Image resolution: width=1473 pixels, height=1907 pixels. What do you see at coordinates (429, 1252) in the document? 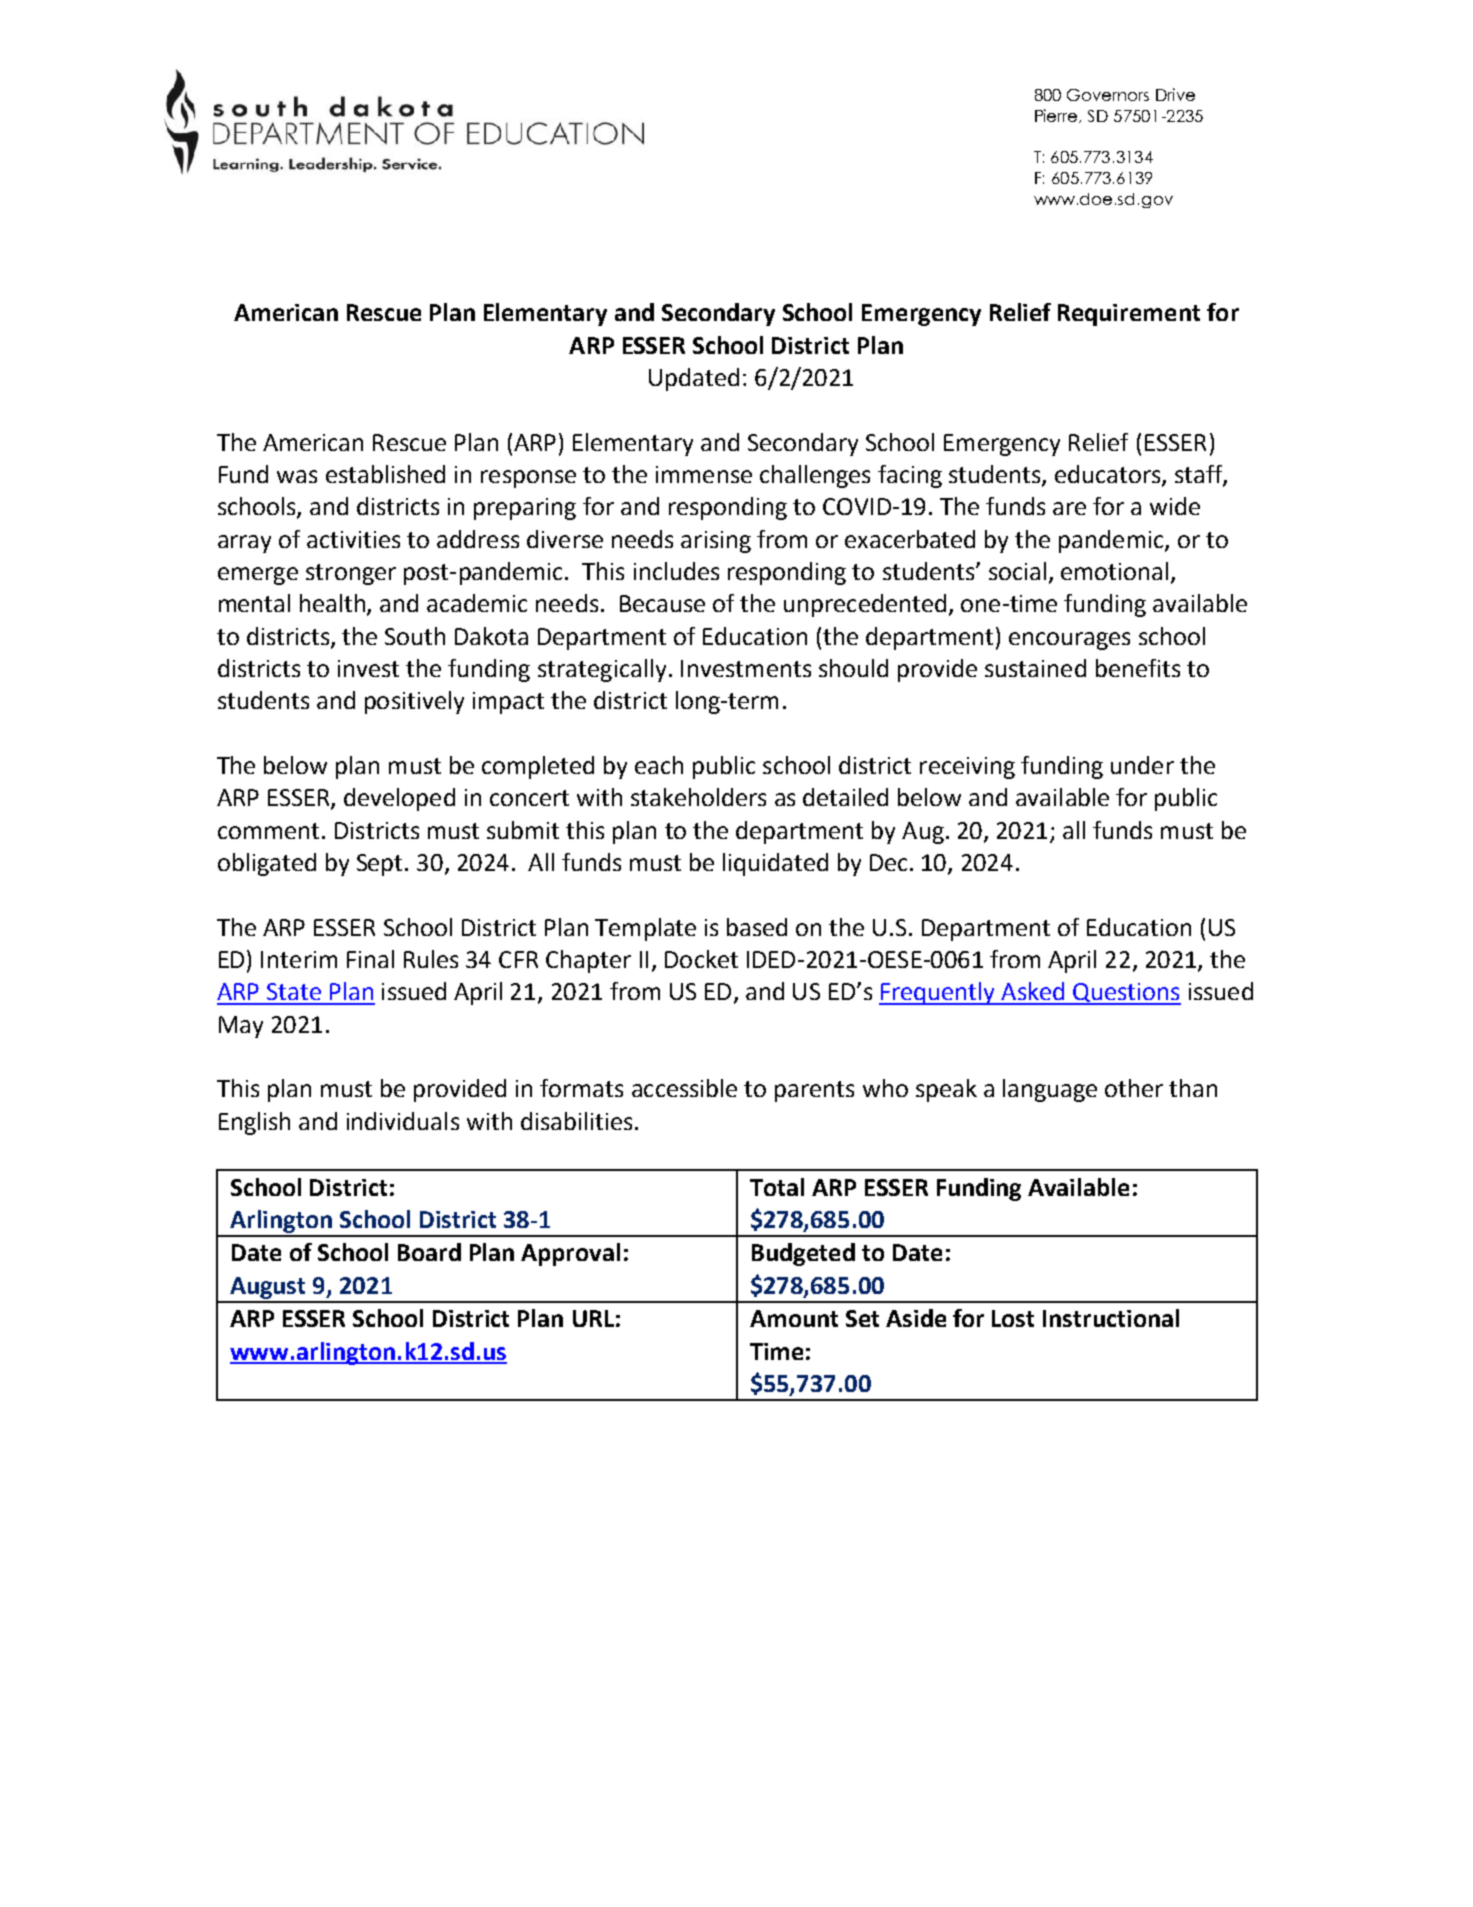
I see `Board` at bounding box center [429, 1252].
